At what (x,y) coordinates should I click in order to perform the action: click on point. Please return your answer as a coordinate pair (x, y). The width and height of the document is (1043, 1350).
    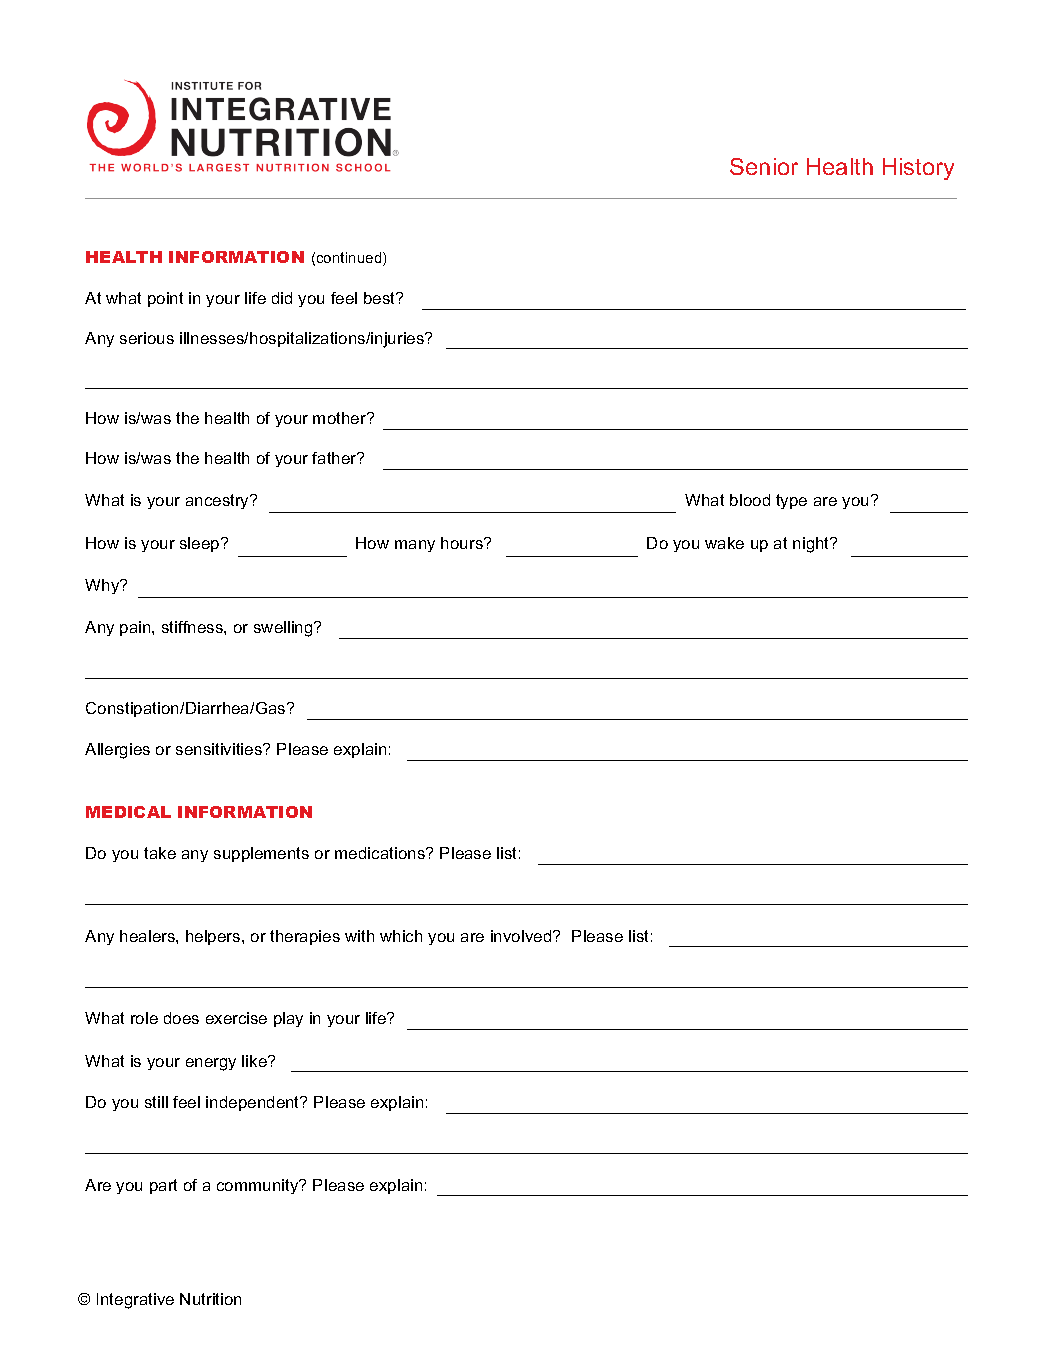
    Looking at the image, I should click on (165, 299).
